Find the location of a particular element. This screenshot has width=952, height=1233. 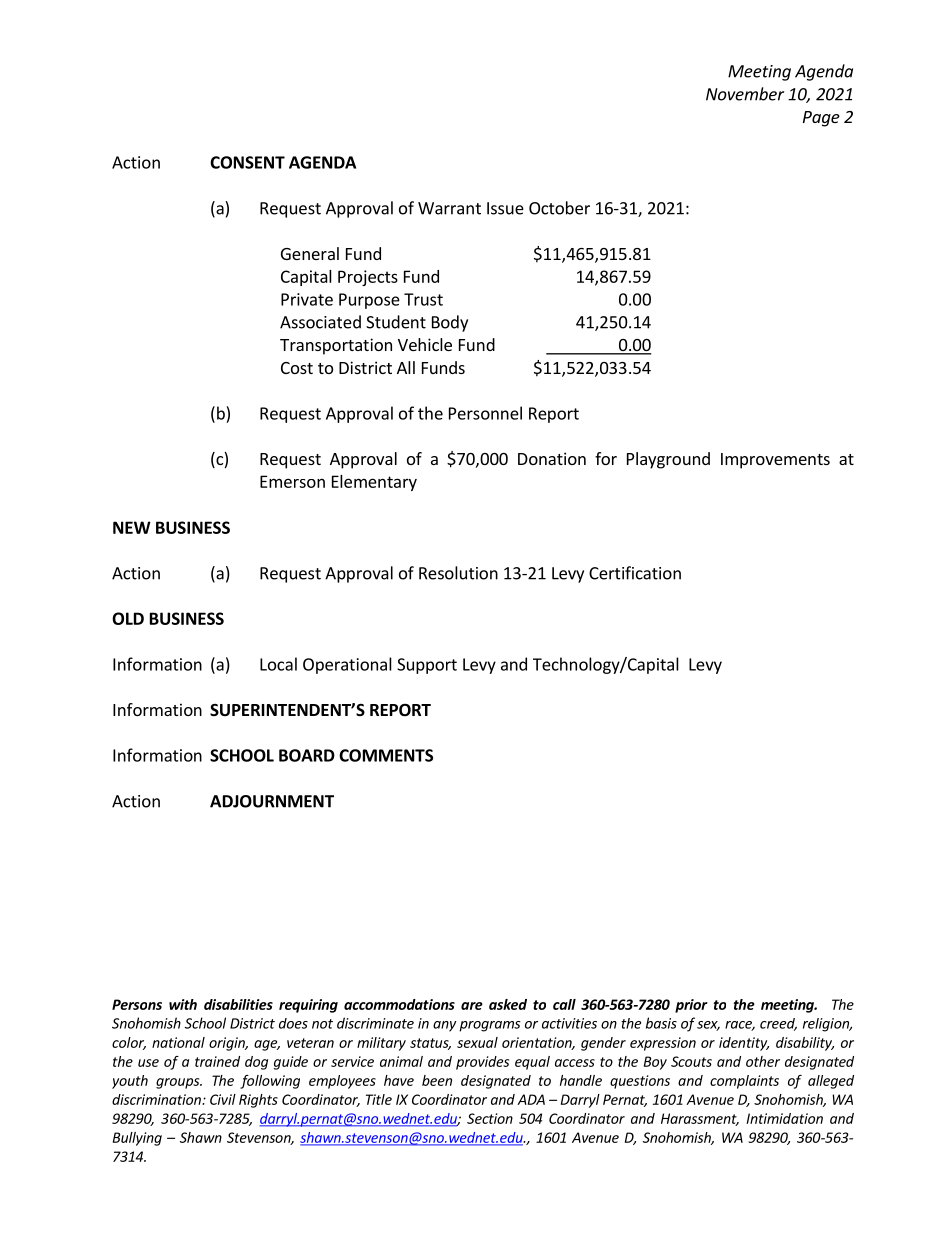

November is located at coordinates (745, 94).
